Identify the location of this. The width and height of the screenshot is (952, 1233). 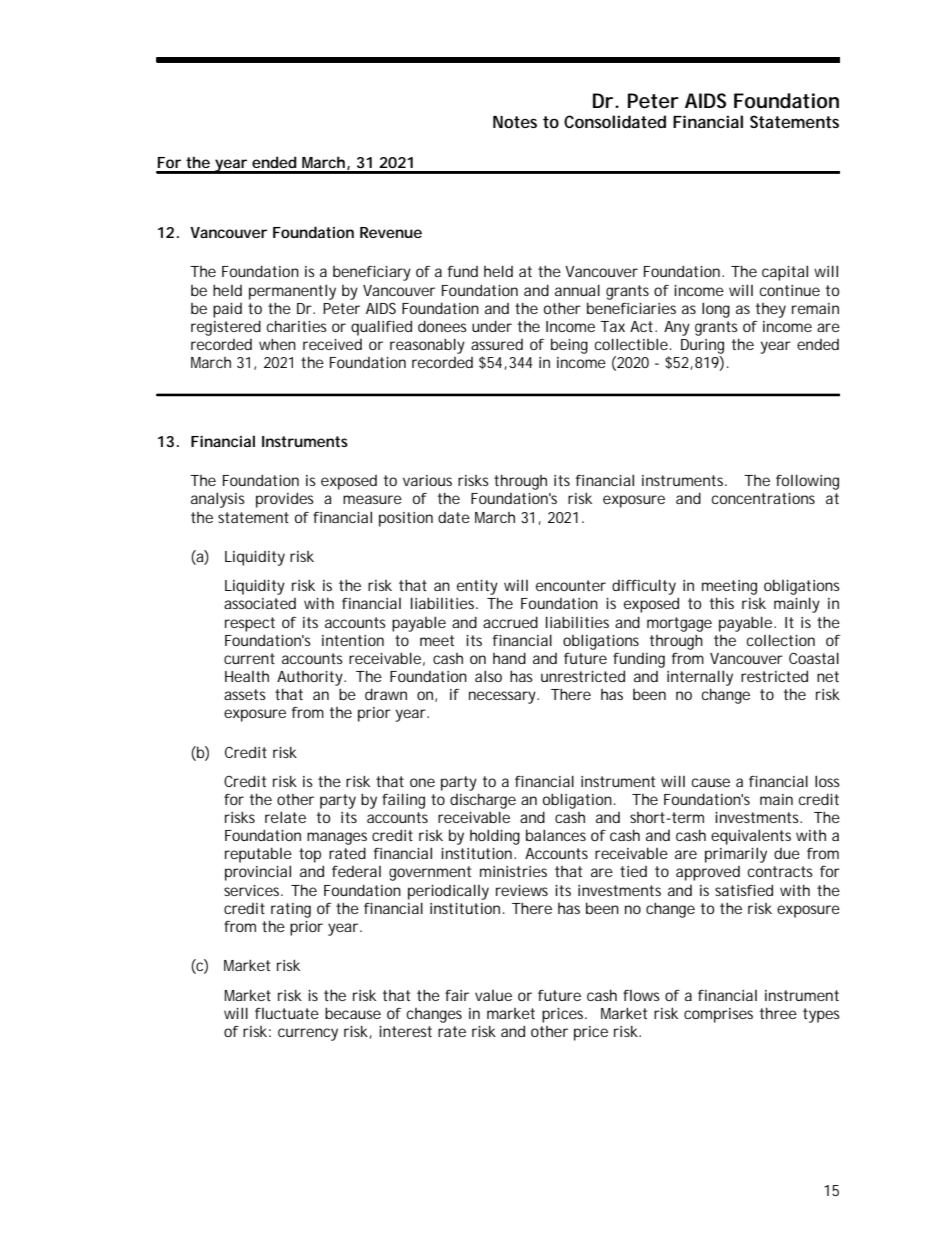
(722, 603).
